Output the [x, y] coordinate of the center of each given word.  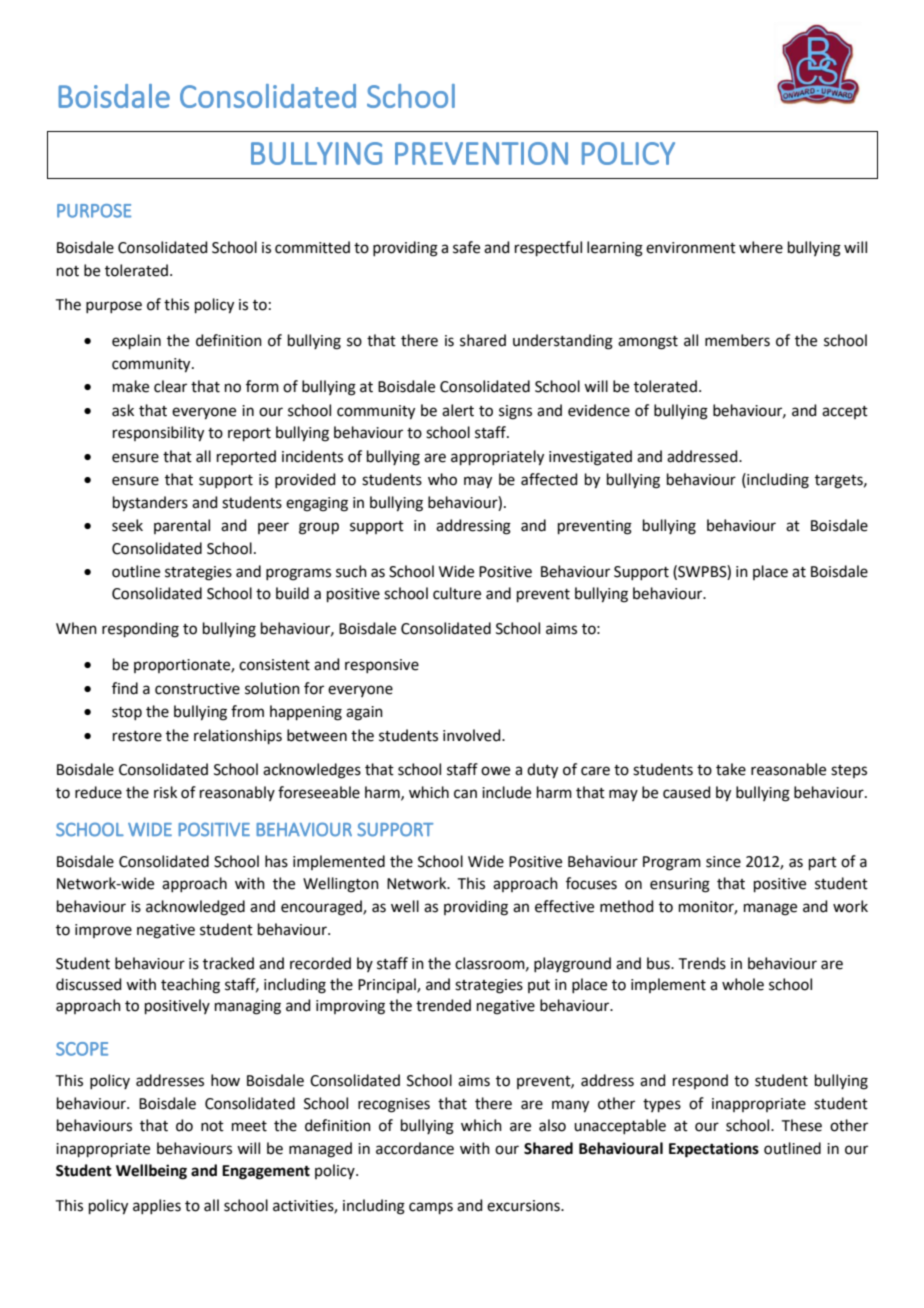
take [731, 769]
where [761, 247]
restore [137, 736]
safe [466, 247]
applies [157, 1206]
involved [473, 735]
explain [136, 341]
